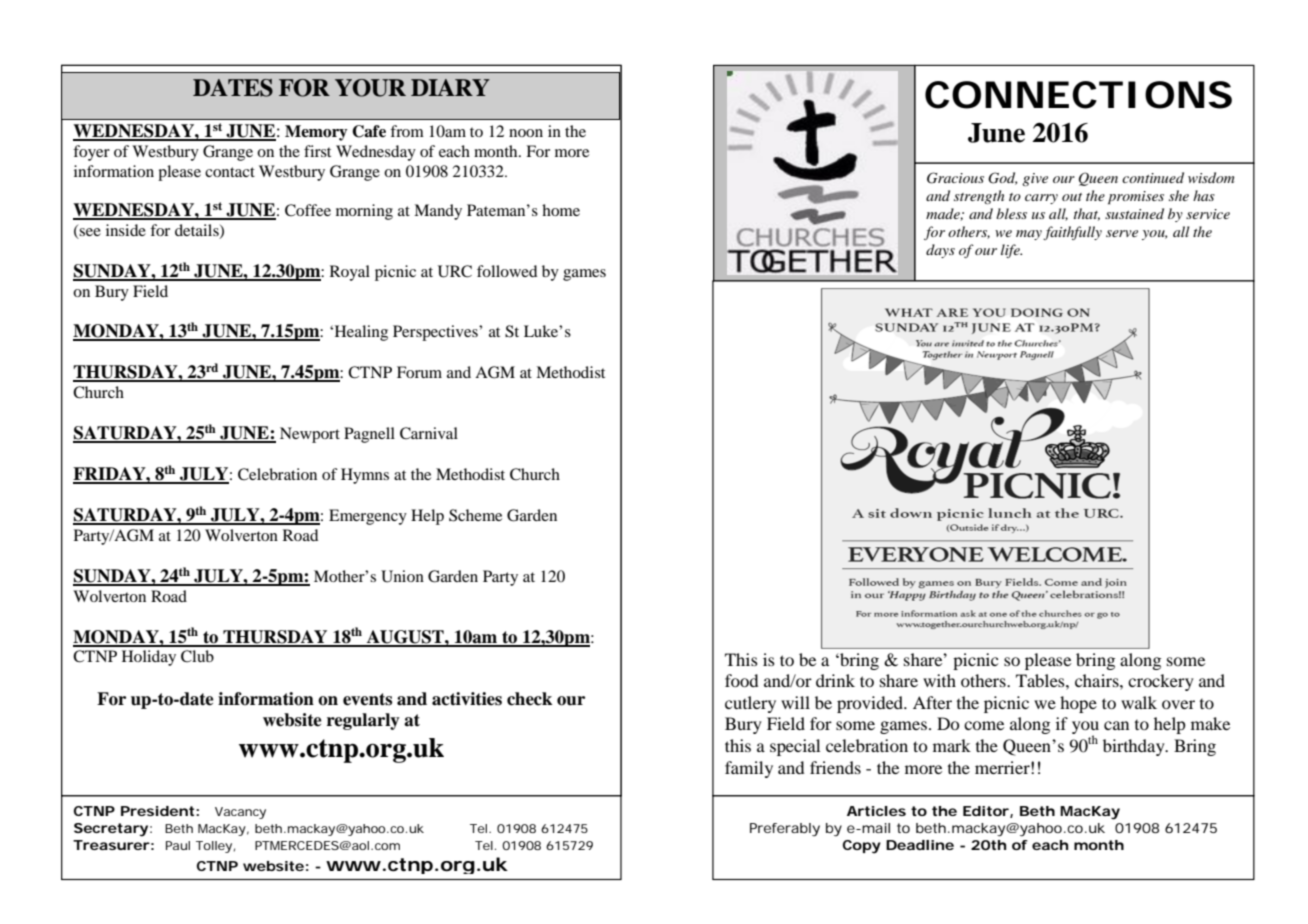  What do you see at coordinates (526, 133) in the screenshot?
I see `noon` at bounding box center [526, 133].
